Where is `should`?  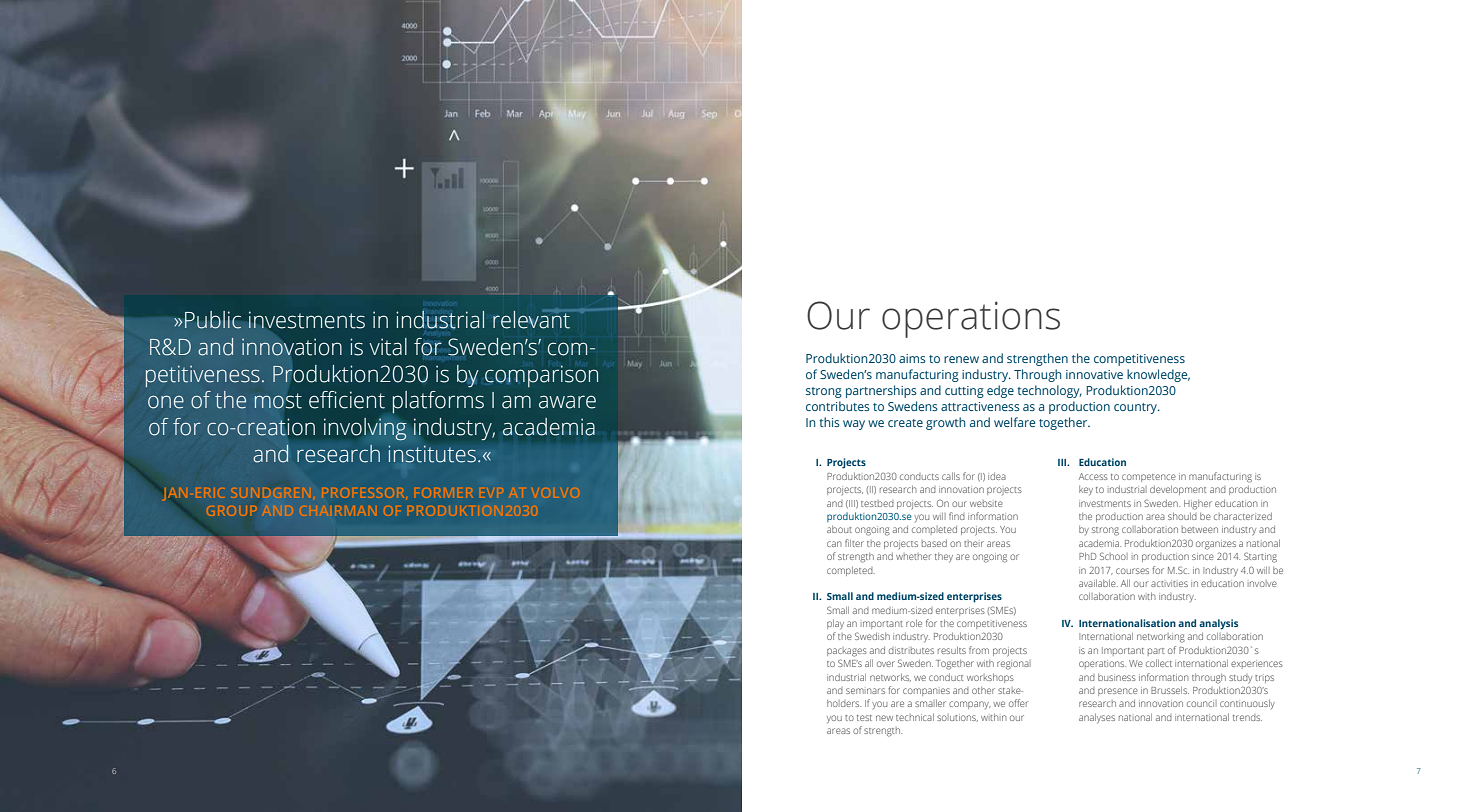 should is located at coordinates (1182, 516).
